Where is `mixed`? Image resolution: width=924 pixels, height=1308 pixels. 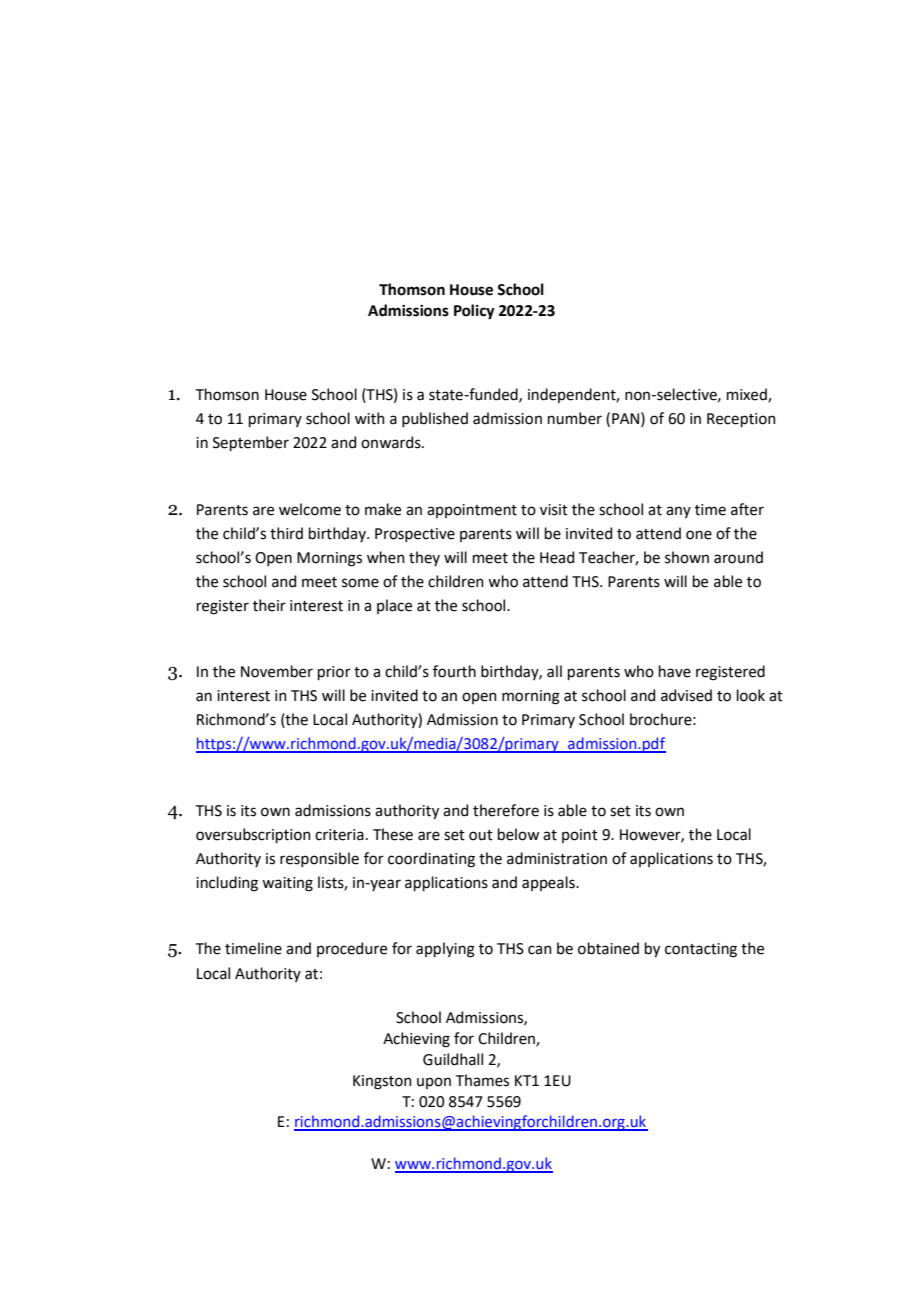 mixed is located at coordinates (748, 395).
